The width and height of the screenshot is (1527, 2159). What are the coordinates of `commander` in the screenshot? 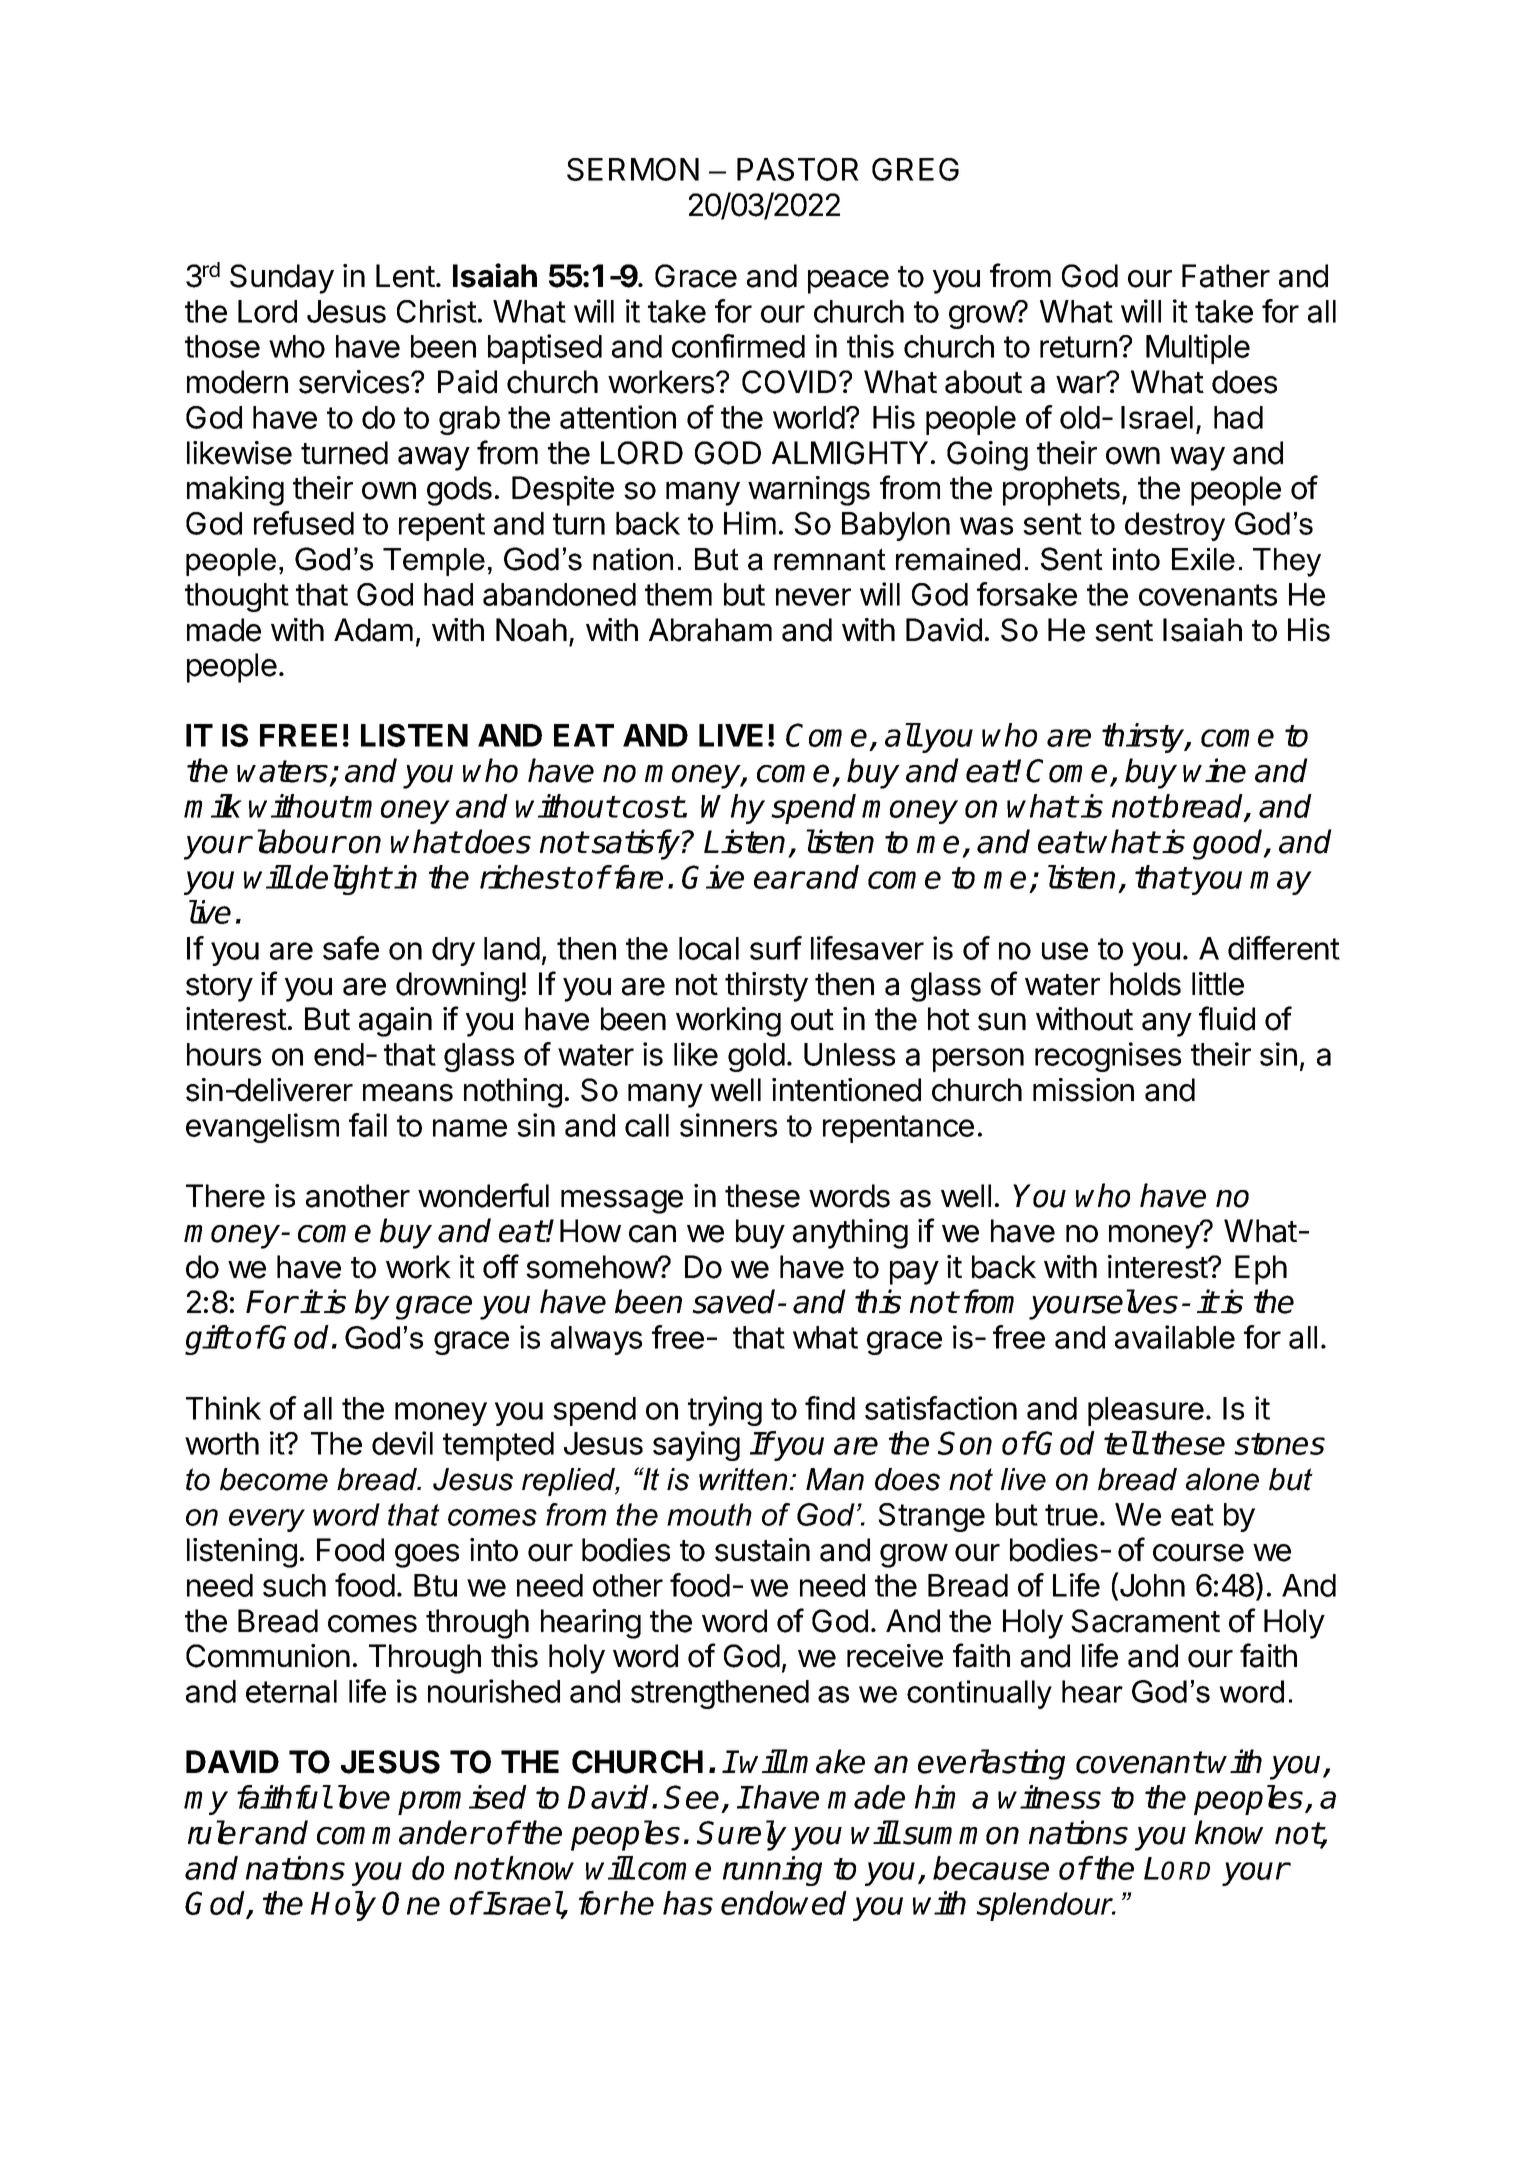 It's located at (400, 1832).
